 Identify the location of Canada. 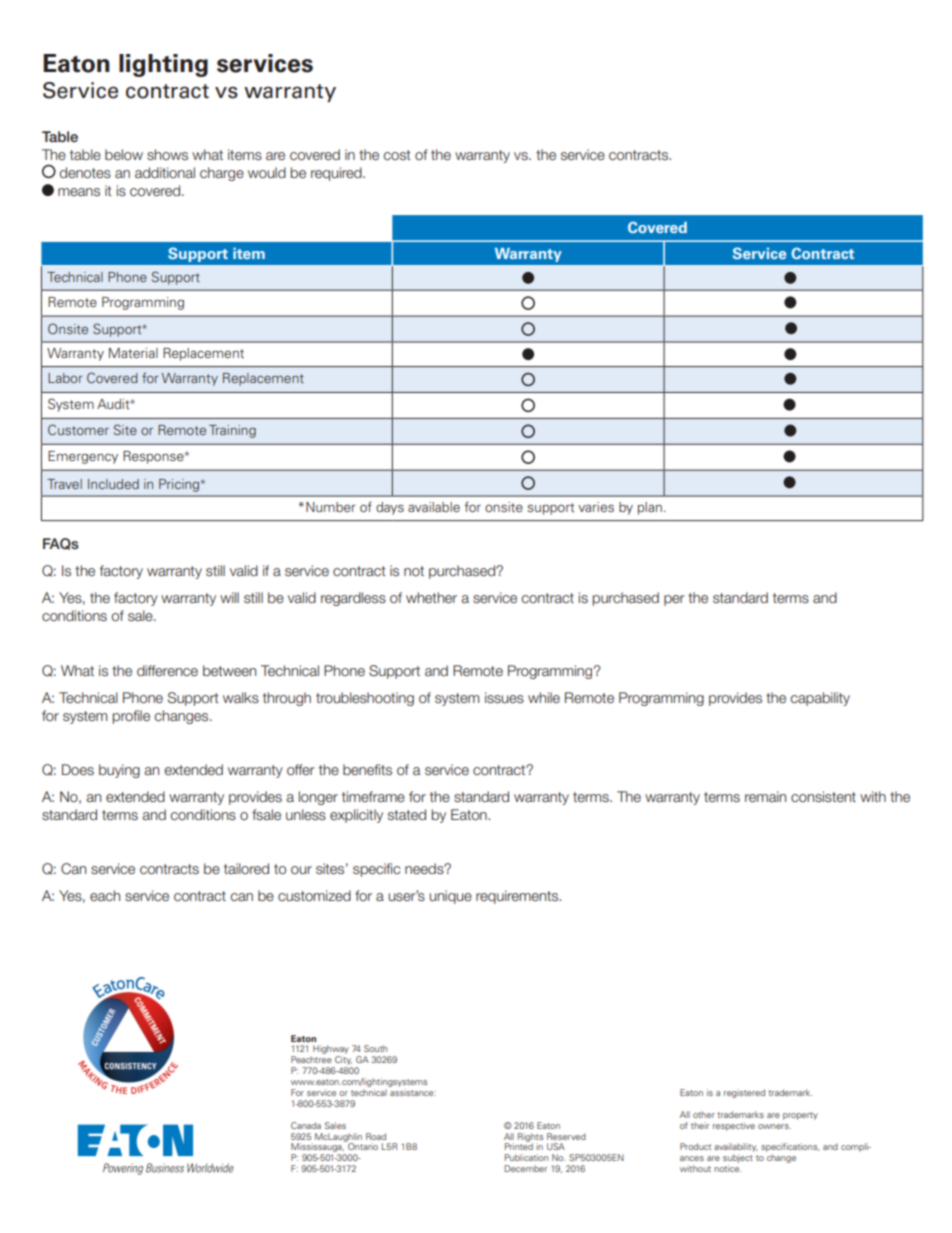
(306, 1125).
